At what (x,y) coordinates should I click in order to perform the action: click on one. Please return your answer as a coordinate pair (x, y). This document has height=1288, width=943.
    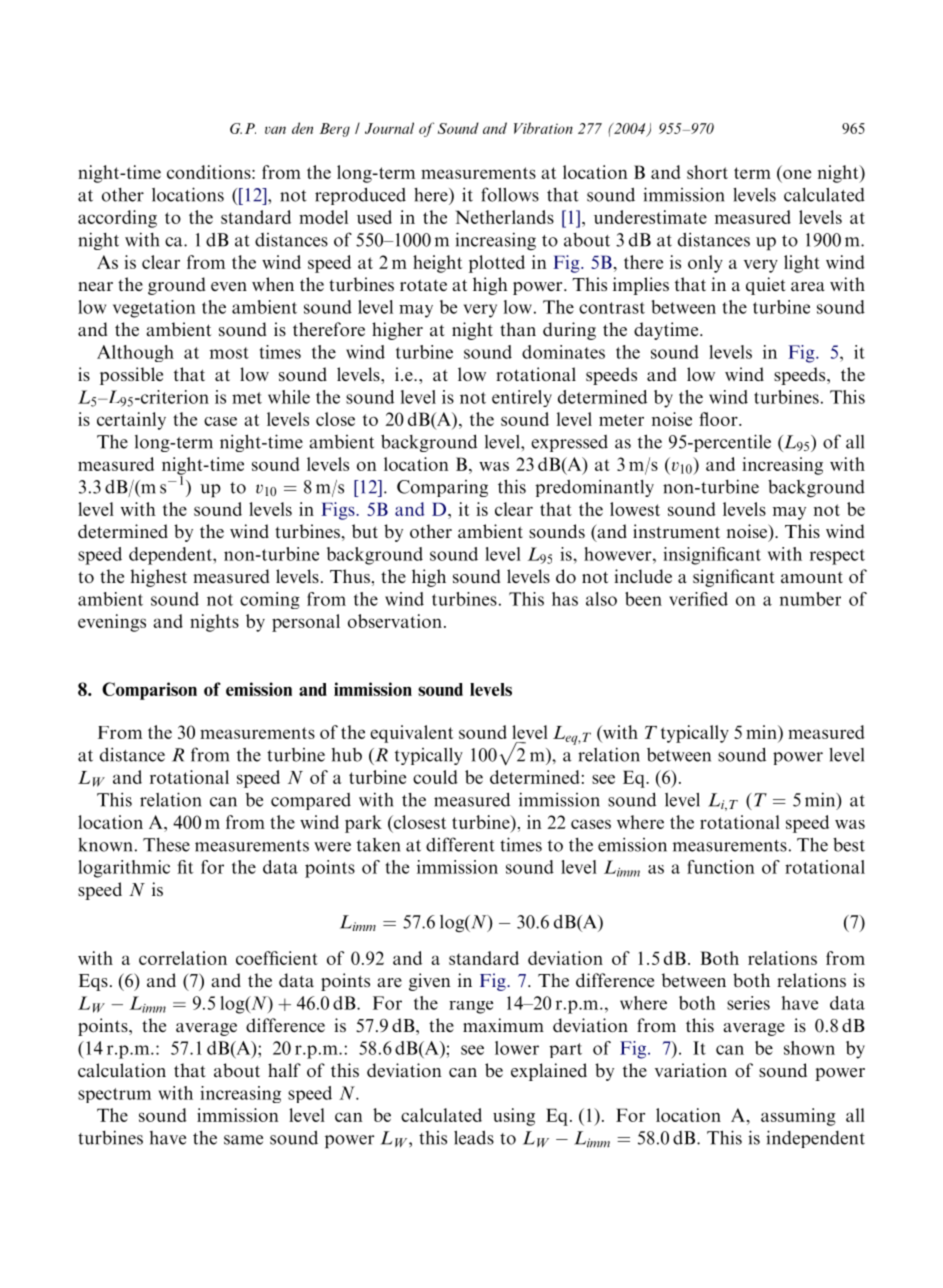
    Looking at the image, I should click on (797, 174).
